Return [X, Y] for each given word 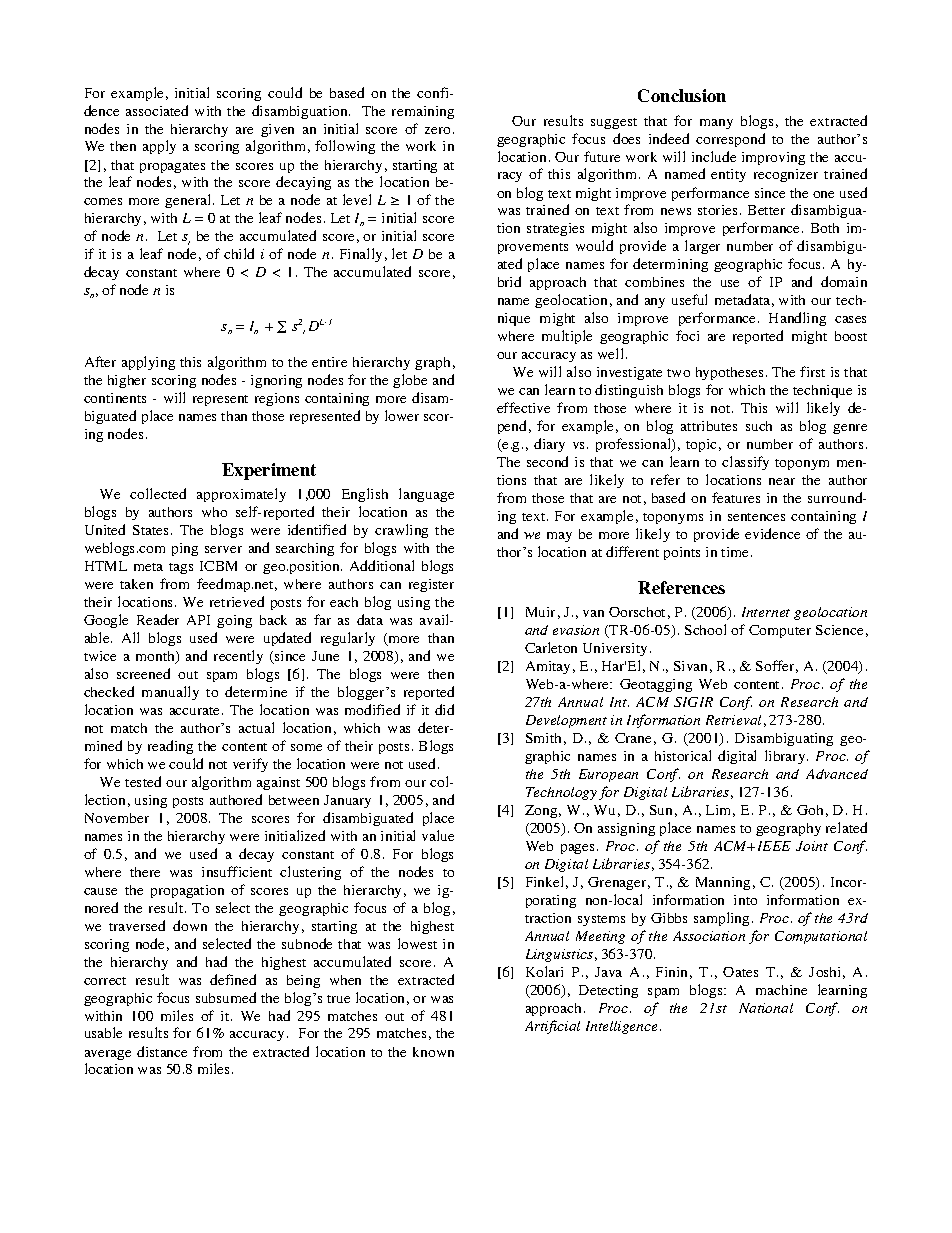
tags [181, 568]
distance [162, 1051]
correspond [730, 140]
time [734, 552]
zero [437, 130]
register [431, 585]
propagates [172, 167]
